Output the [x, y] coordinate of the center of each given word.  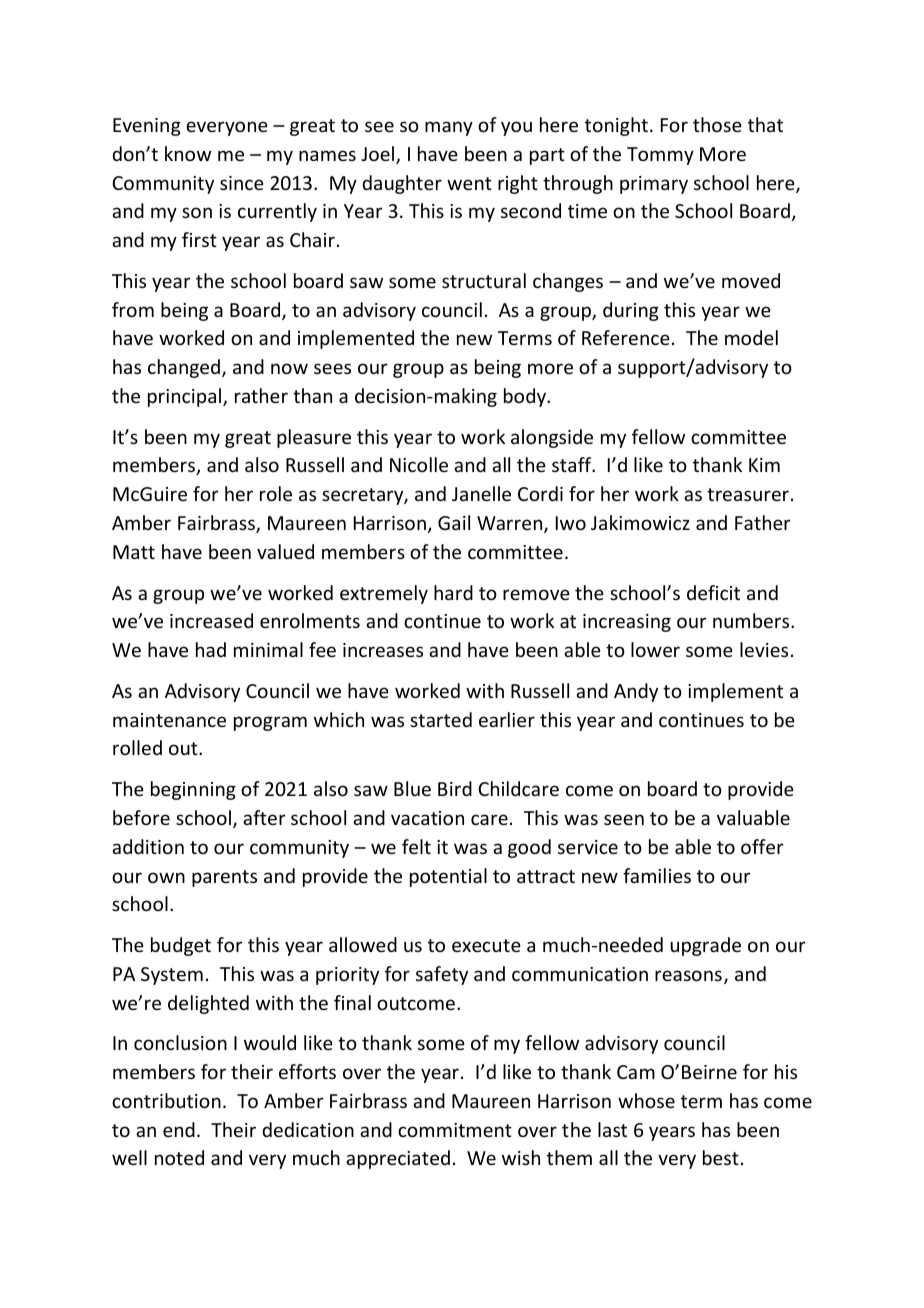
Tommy [660, 156]
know [188, 153]
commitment [455, 1130]
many [449, 128]
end [179, 1129]
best [721, 1157]
